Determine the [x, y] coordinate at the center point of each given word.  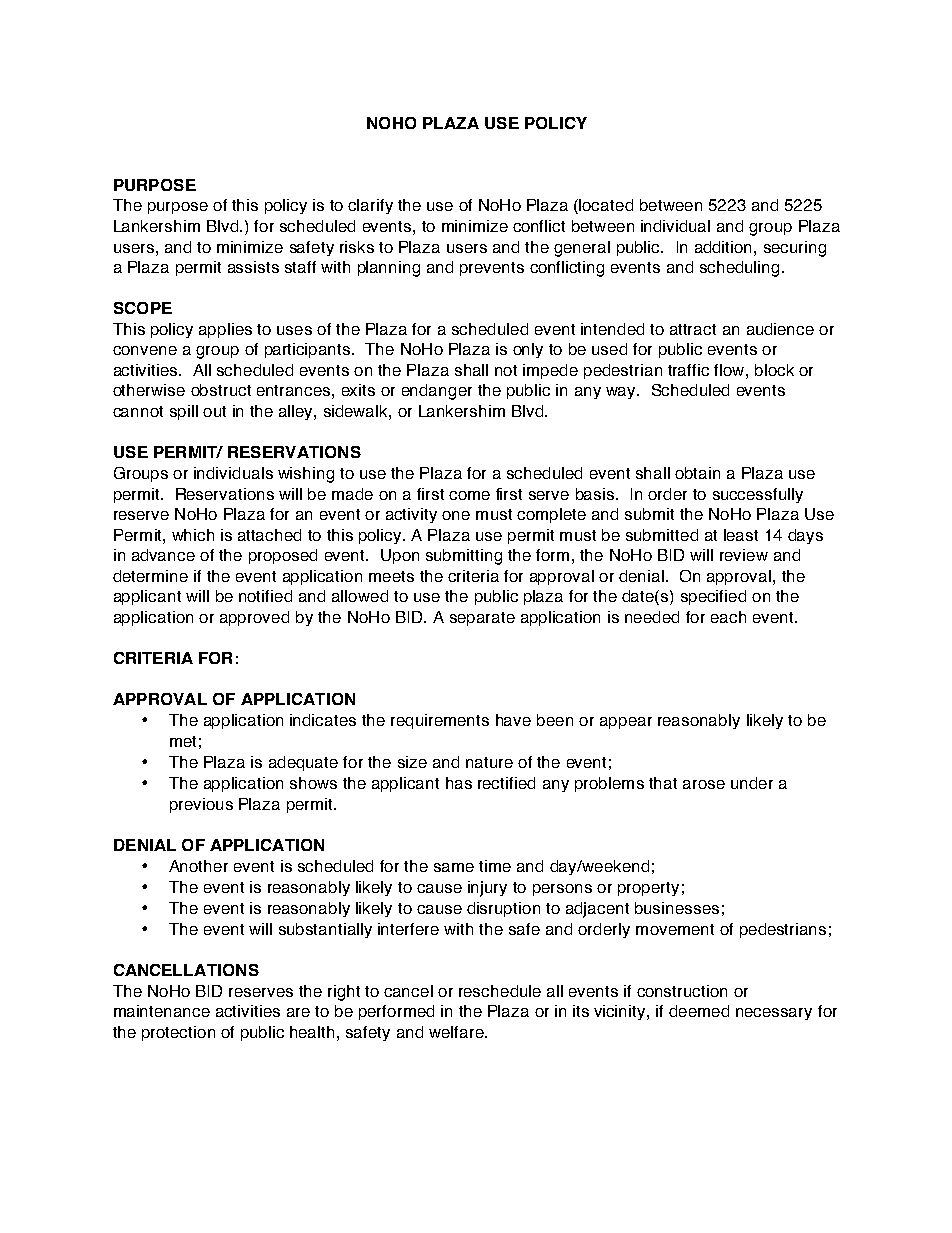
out [214, 411]
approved [254, 618]
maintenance [162, 1011]
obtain [697, 473]
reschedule [500, 991]
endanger [437, 392]
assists [253, 267]
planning [389, 269]
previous [201, 805]
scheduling [739, 269]
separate [482, 619]
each [728, 617]
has [459, 783]
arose [704, 784]
